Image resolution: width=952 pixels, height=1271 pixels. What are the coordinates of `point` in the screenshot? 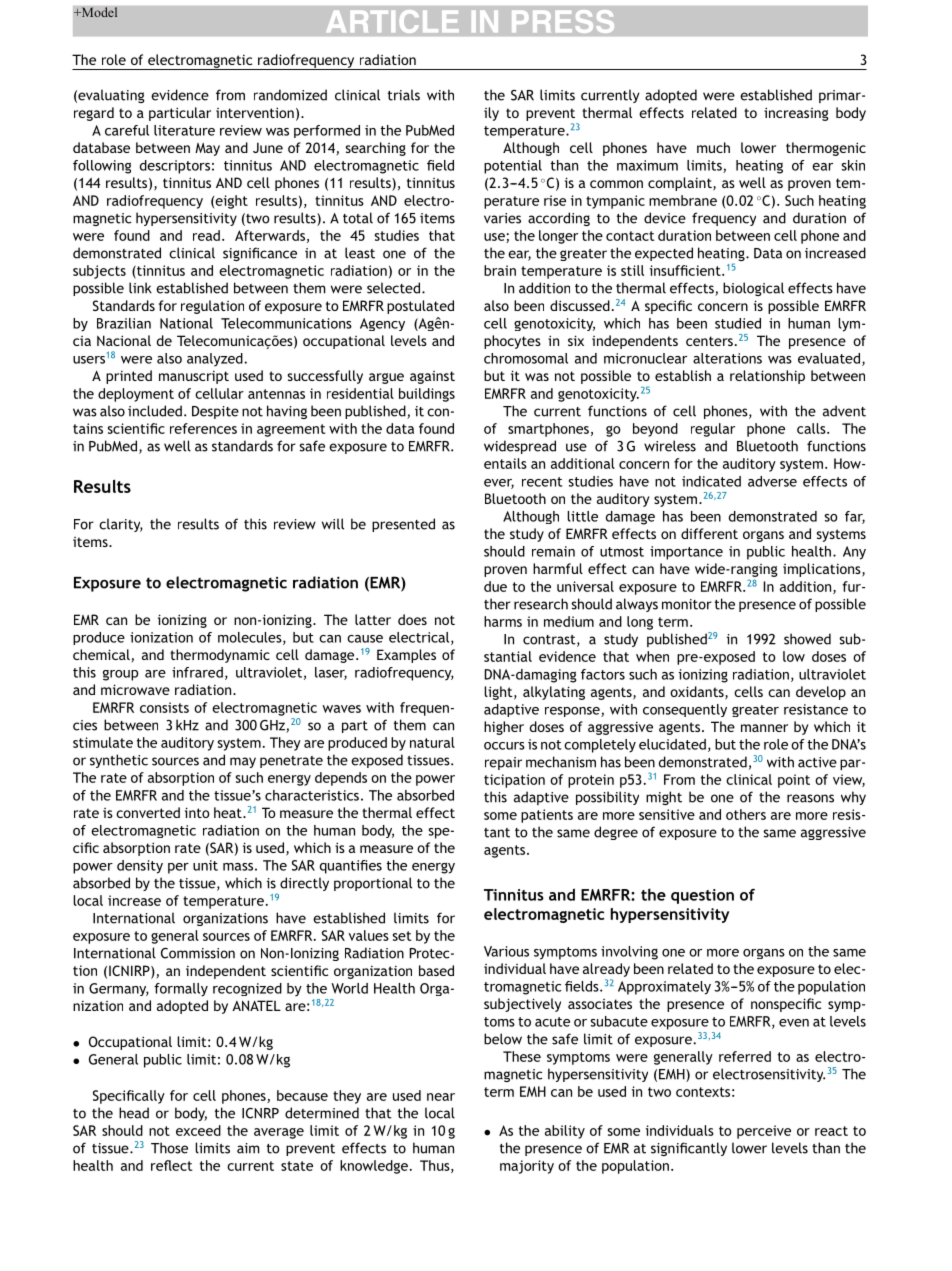 It's located at (794, 781).
